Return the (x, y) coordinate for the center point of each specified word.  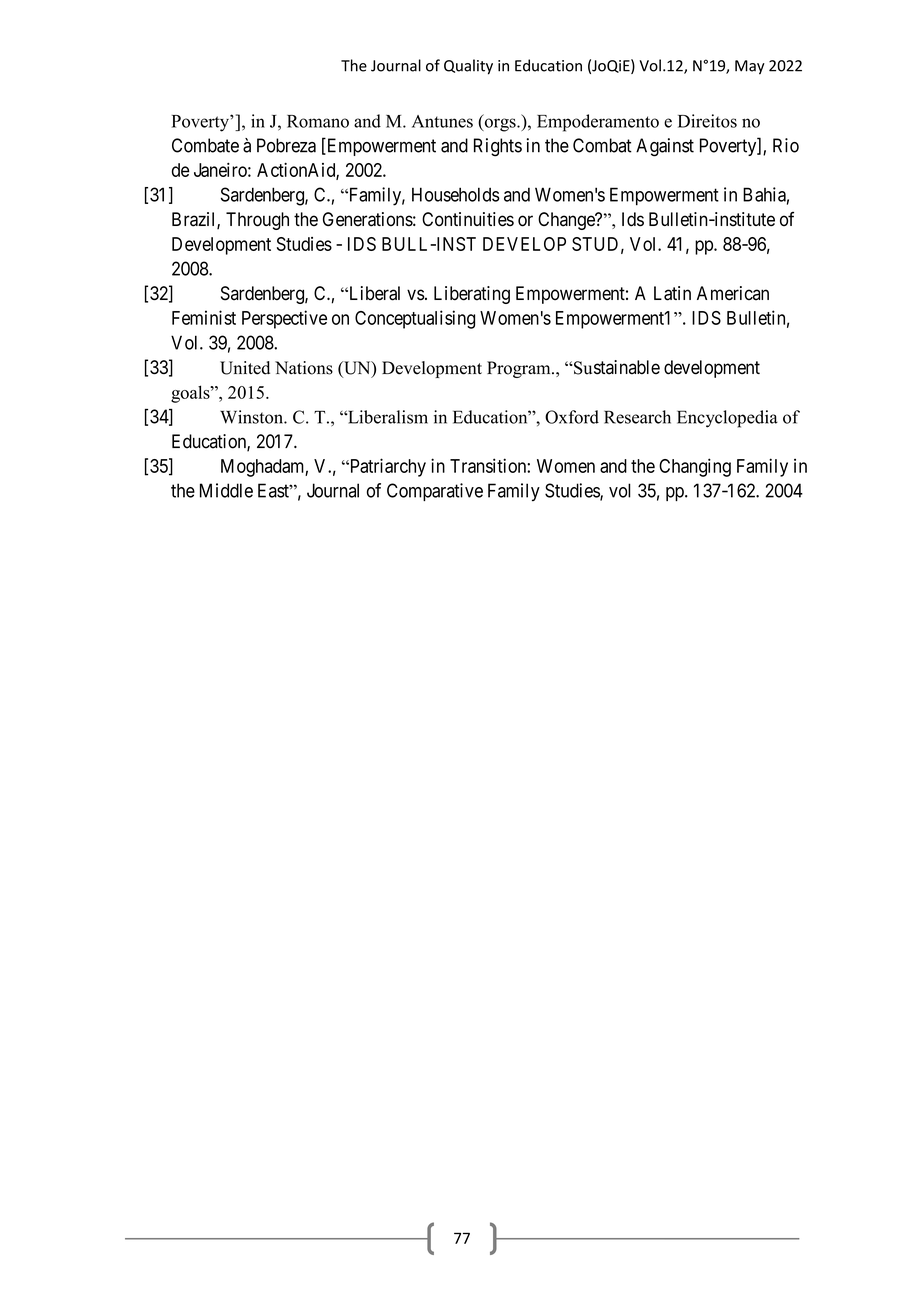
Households (456, 194)
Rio (786, 145)
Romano (318, 121)
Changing (695, 467)
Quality (468, 67)
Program (520, 369)
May (750, 67)
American (733, 293)
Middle (226, 490)
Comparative (435, 492)
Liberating (472, 295)
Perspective (284, 319)
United (245, 368)
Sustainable (616, 367)
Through (257, 221)
